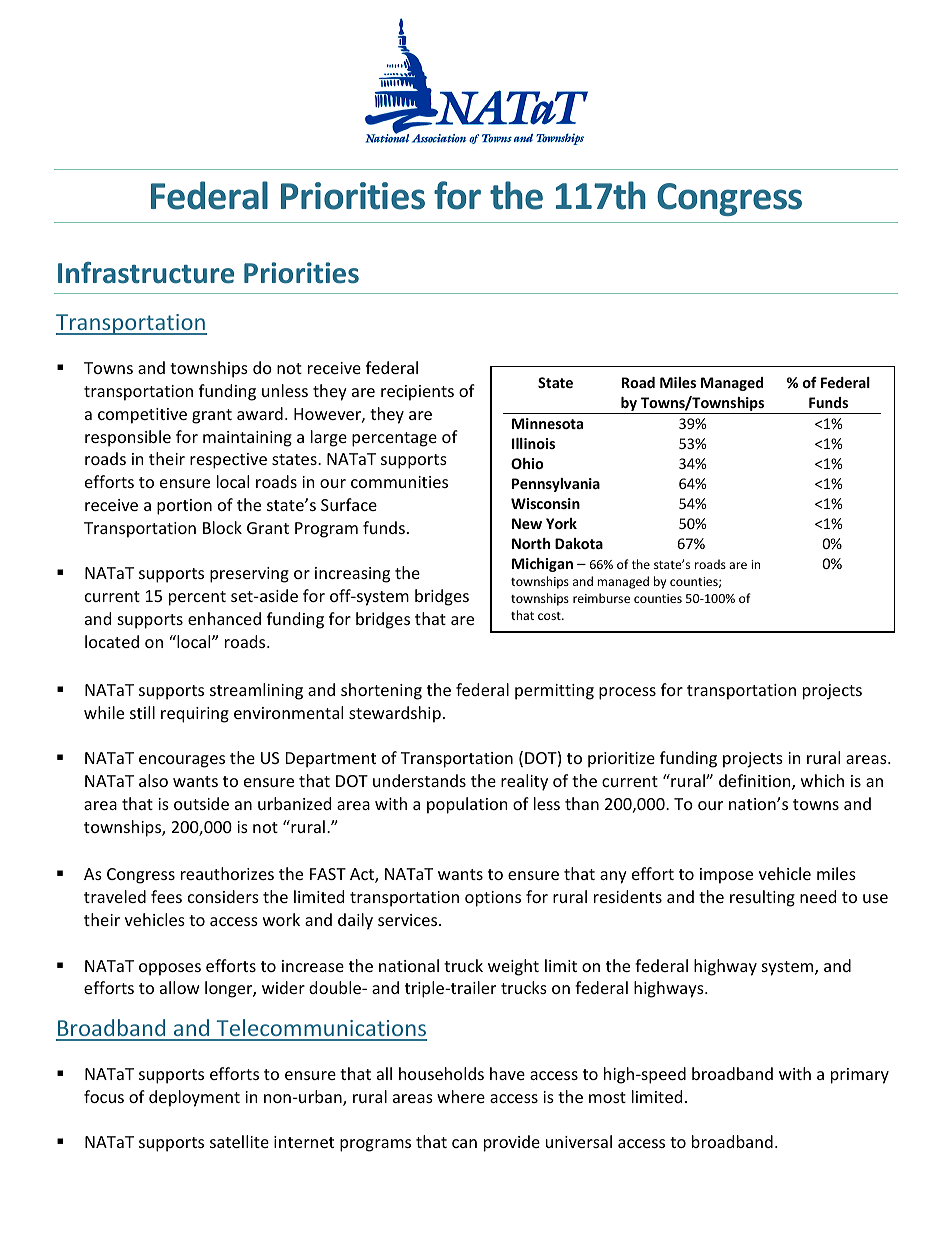  Describe the element at coordinates (146, 272) in the screenshot. I see `Infrastructure` at that location.
